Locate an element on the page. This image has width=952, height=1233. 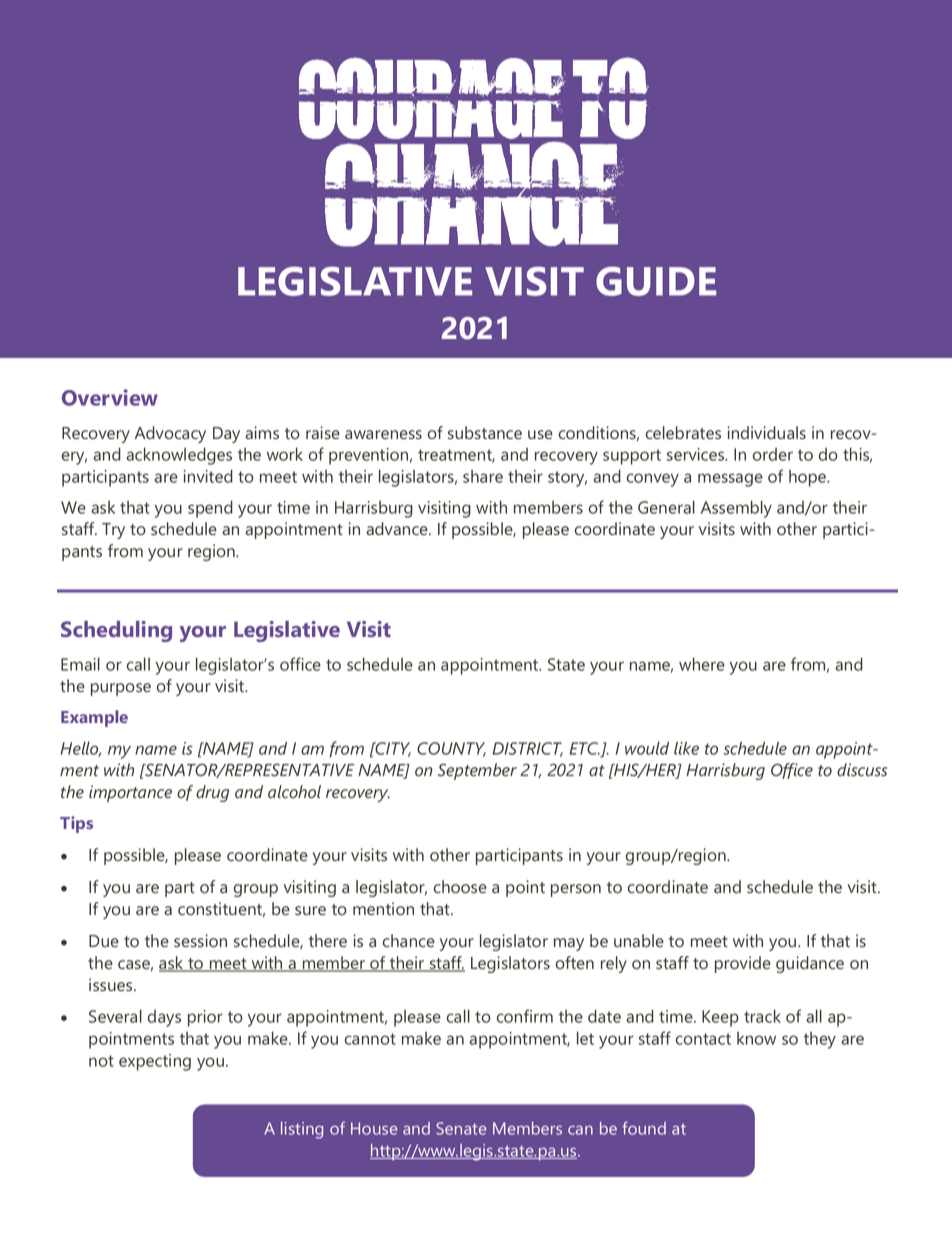
Overview is located at coordinates (110, 397).
